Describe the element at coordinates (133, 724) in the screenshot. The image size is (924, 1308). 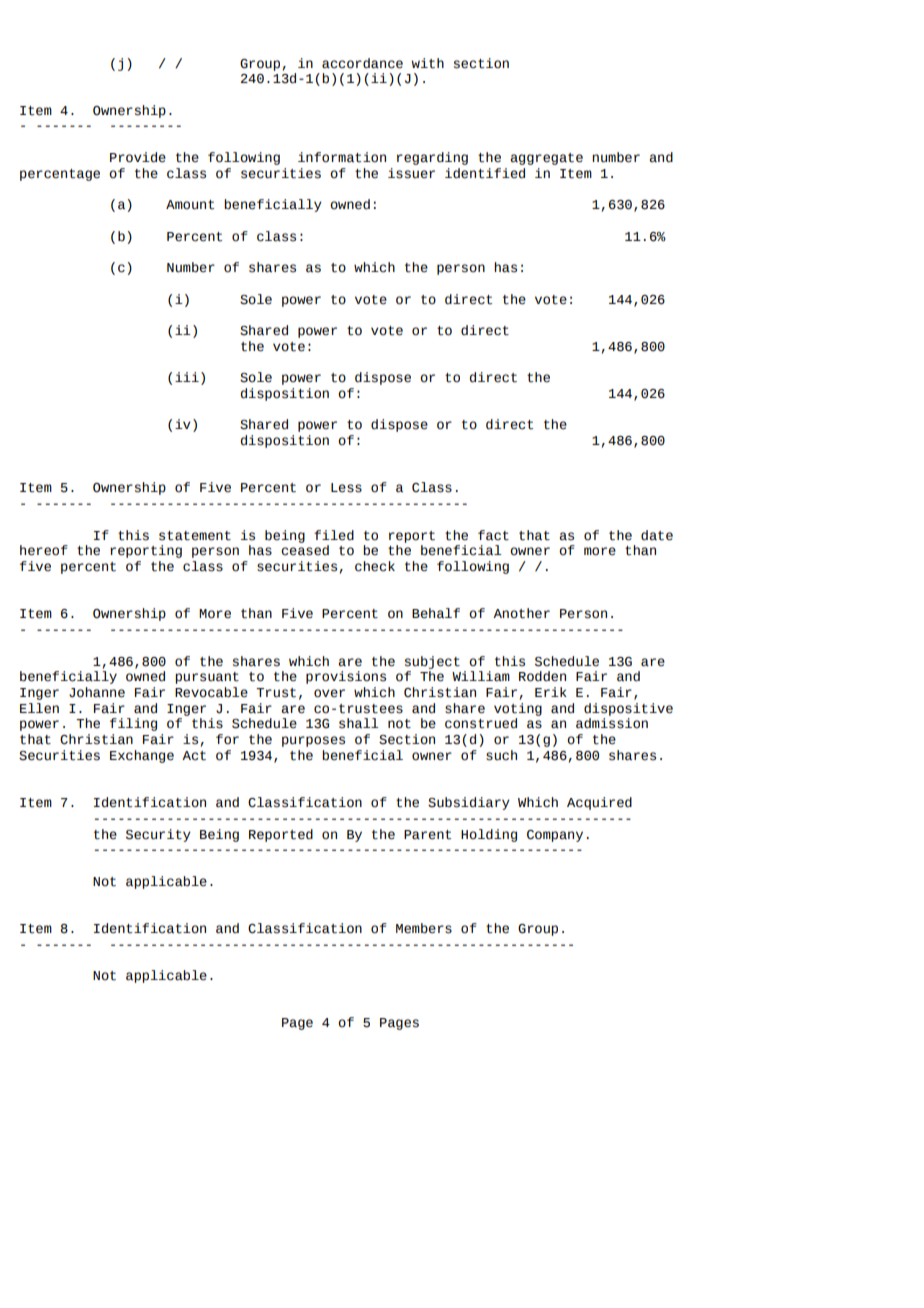
I see `filing` at that location.
